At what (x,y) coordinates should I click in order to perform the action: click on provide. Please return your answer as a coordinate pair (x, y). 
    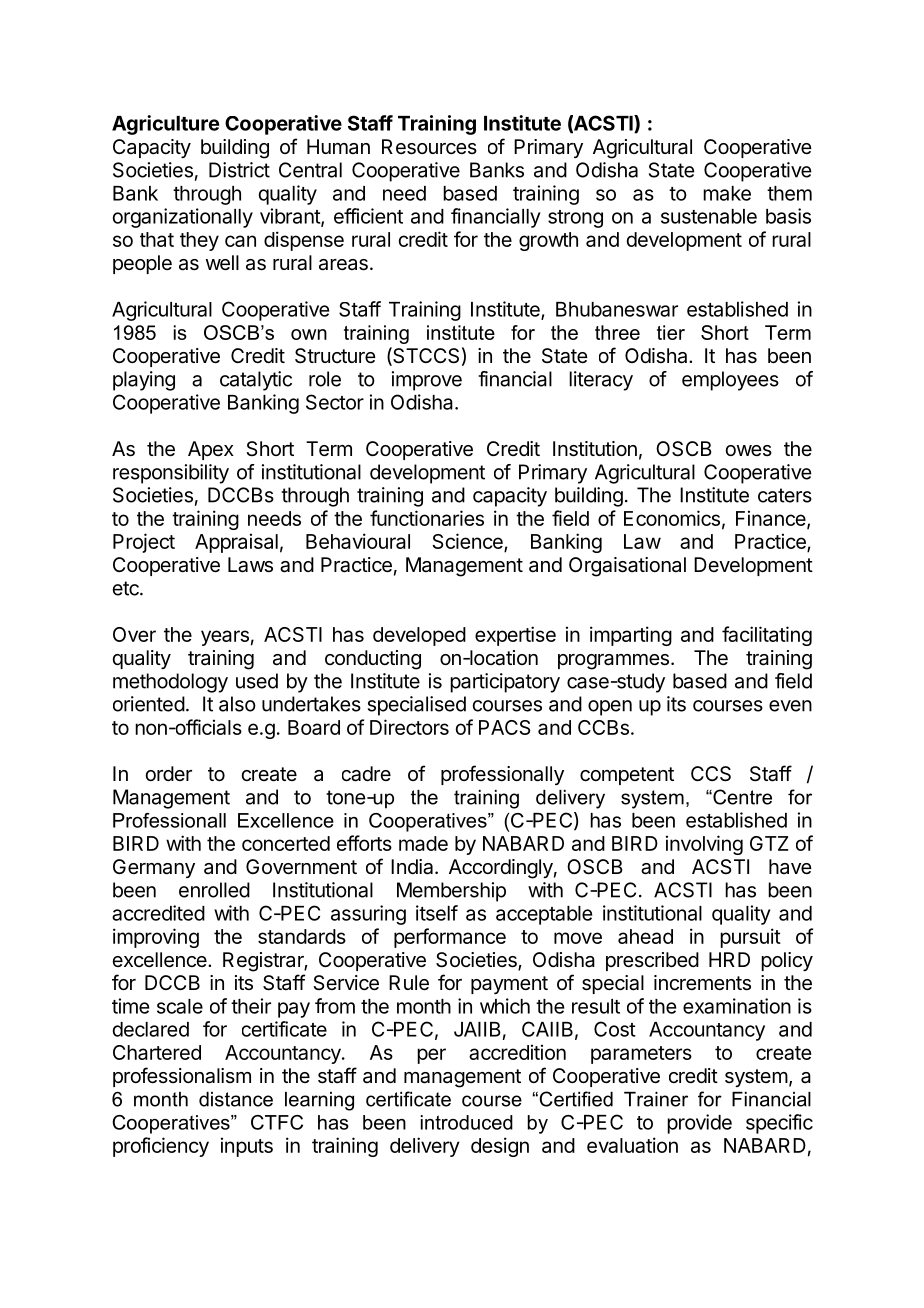
    Looking at the image, I should click on (699, 1124).
